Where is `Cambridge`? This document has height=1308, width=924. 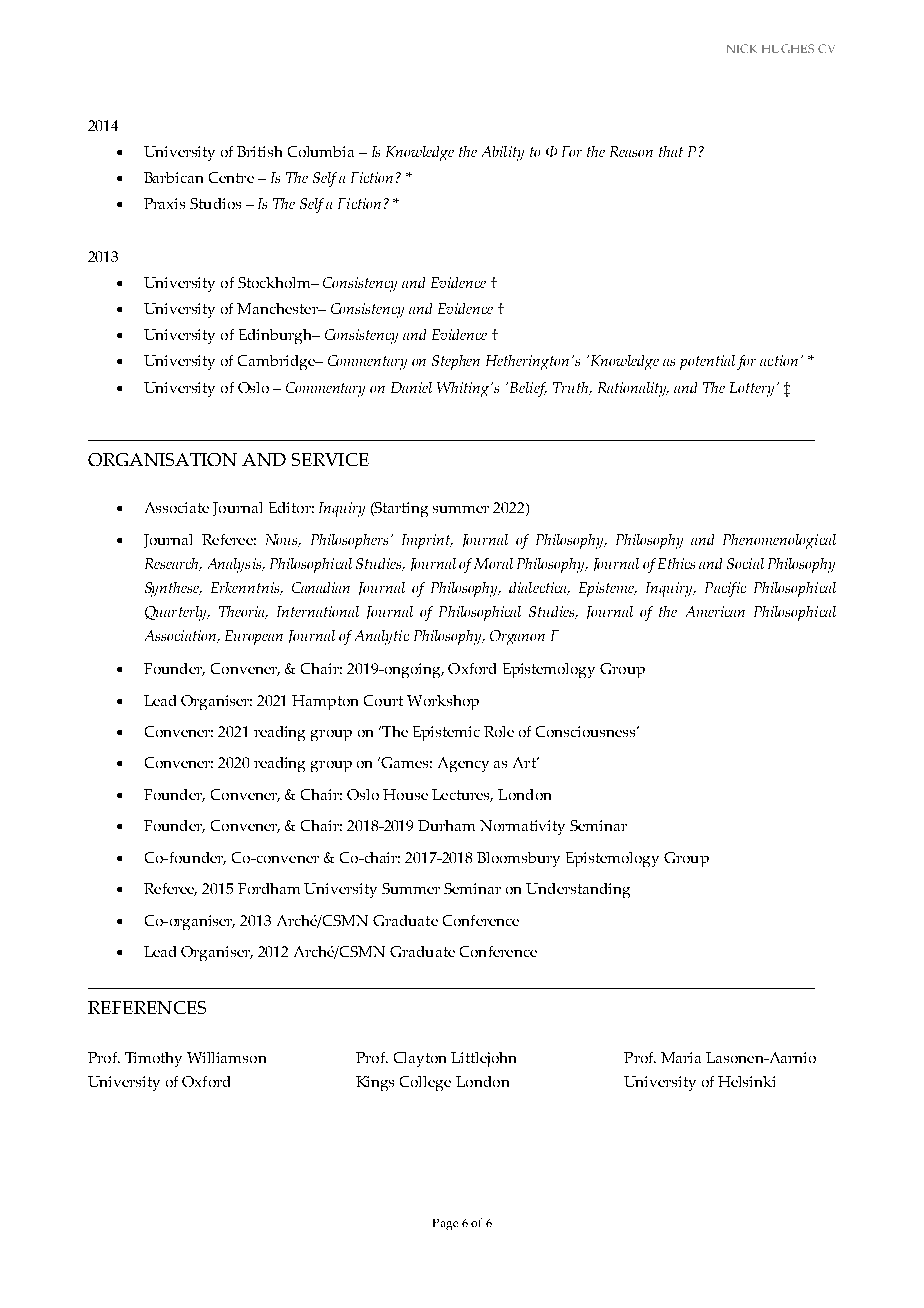
Cambridge is located at coordinates (277, 362).
